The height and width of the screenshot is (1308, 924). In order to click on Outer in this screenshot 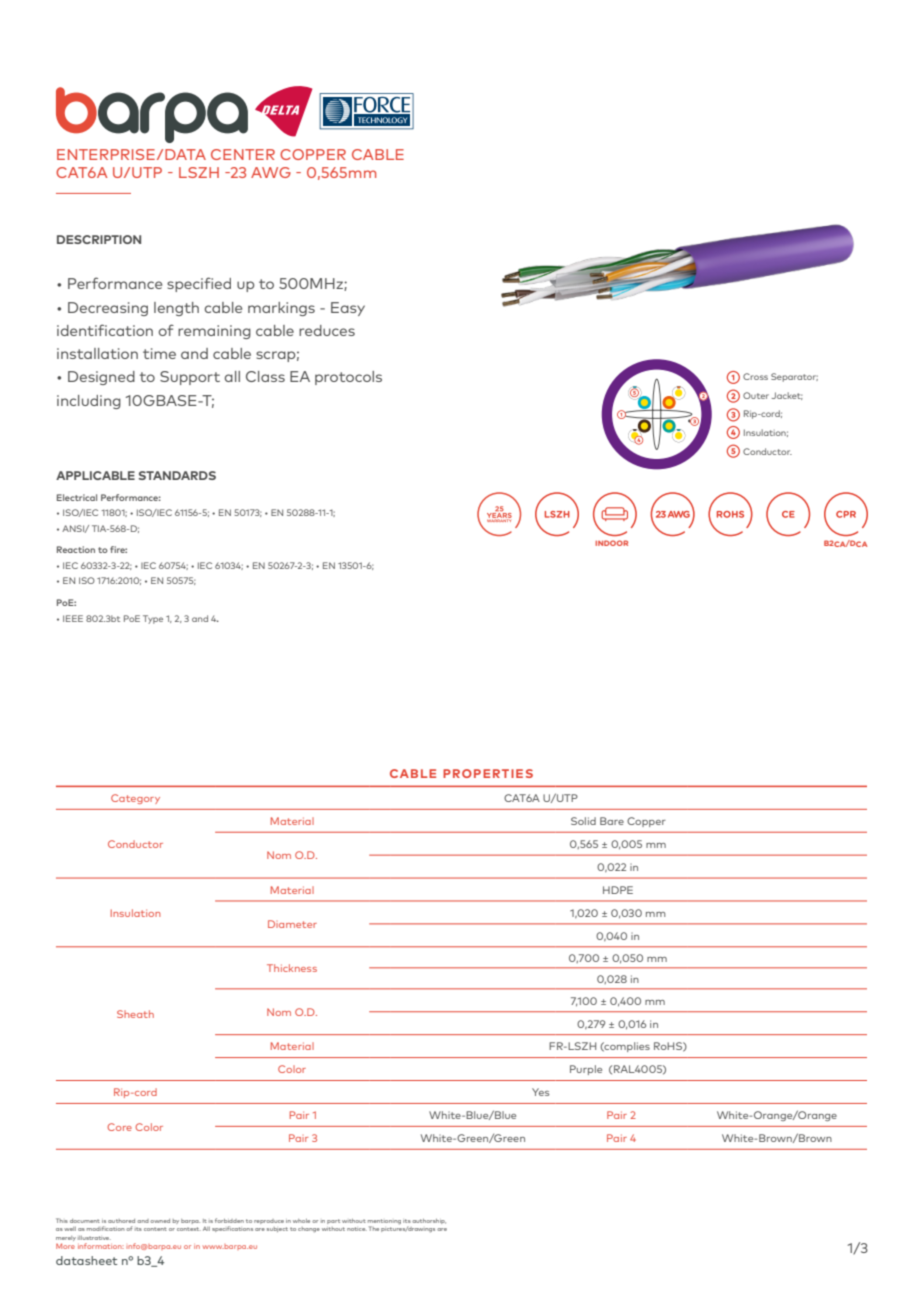, I will do `click(756, 395)`.
